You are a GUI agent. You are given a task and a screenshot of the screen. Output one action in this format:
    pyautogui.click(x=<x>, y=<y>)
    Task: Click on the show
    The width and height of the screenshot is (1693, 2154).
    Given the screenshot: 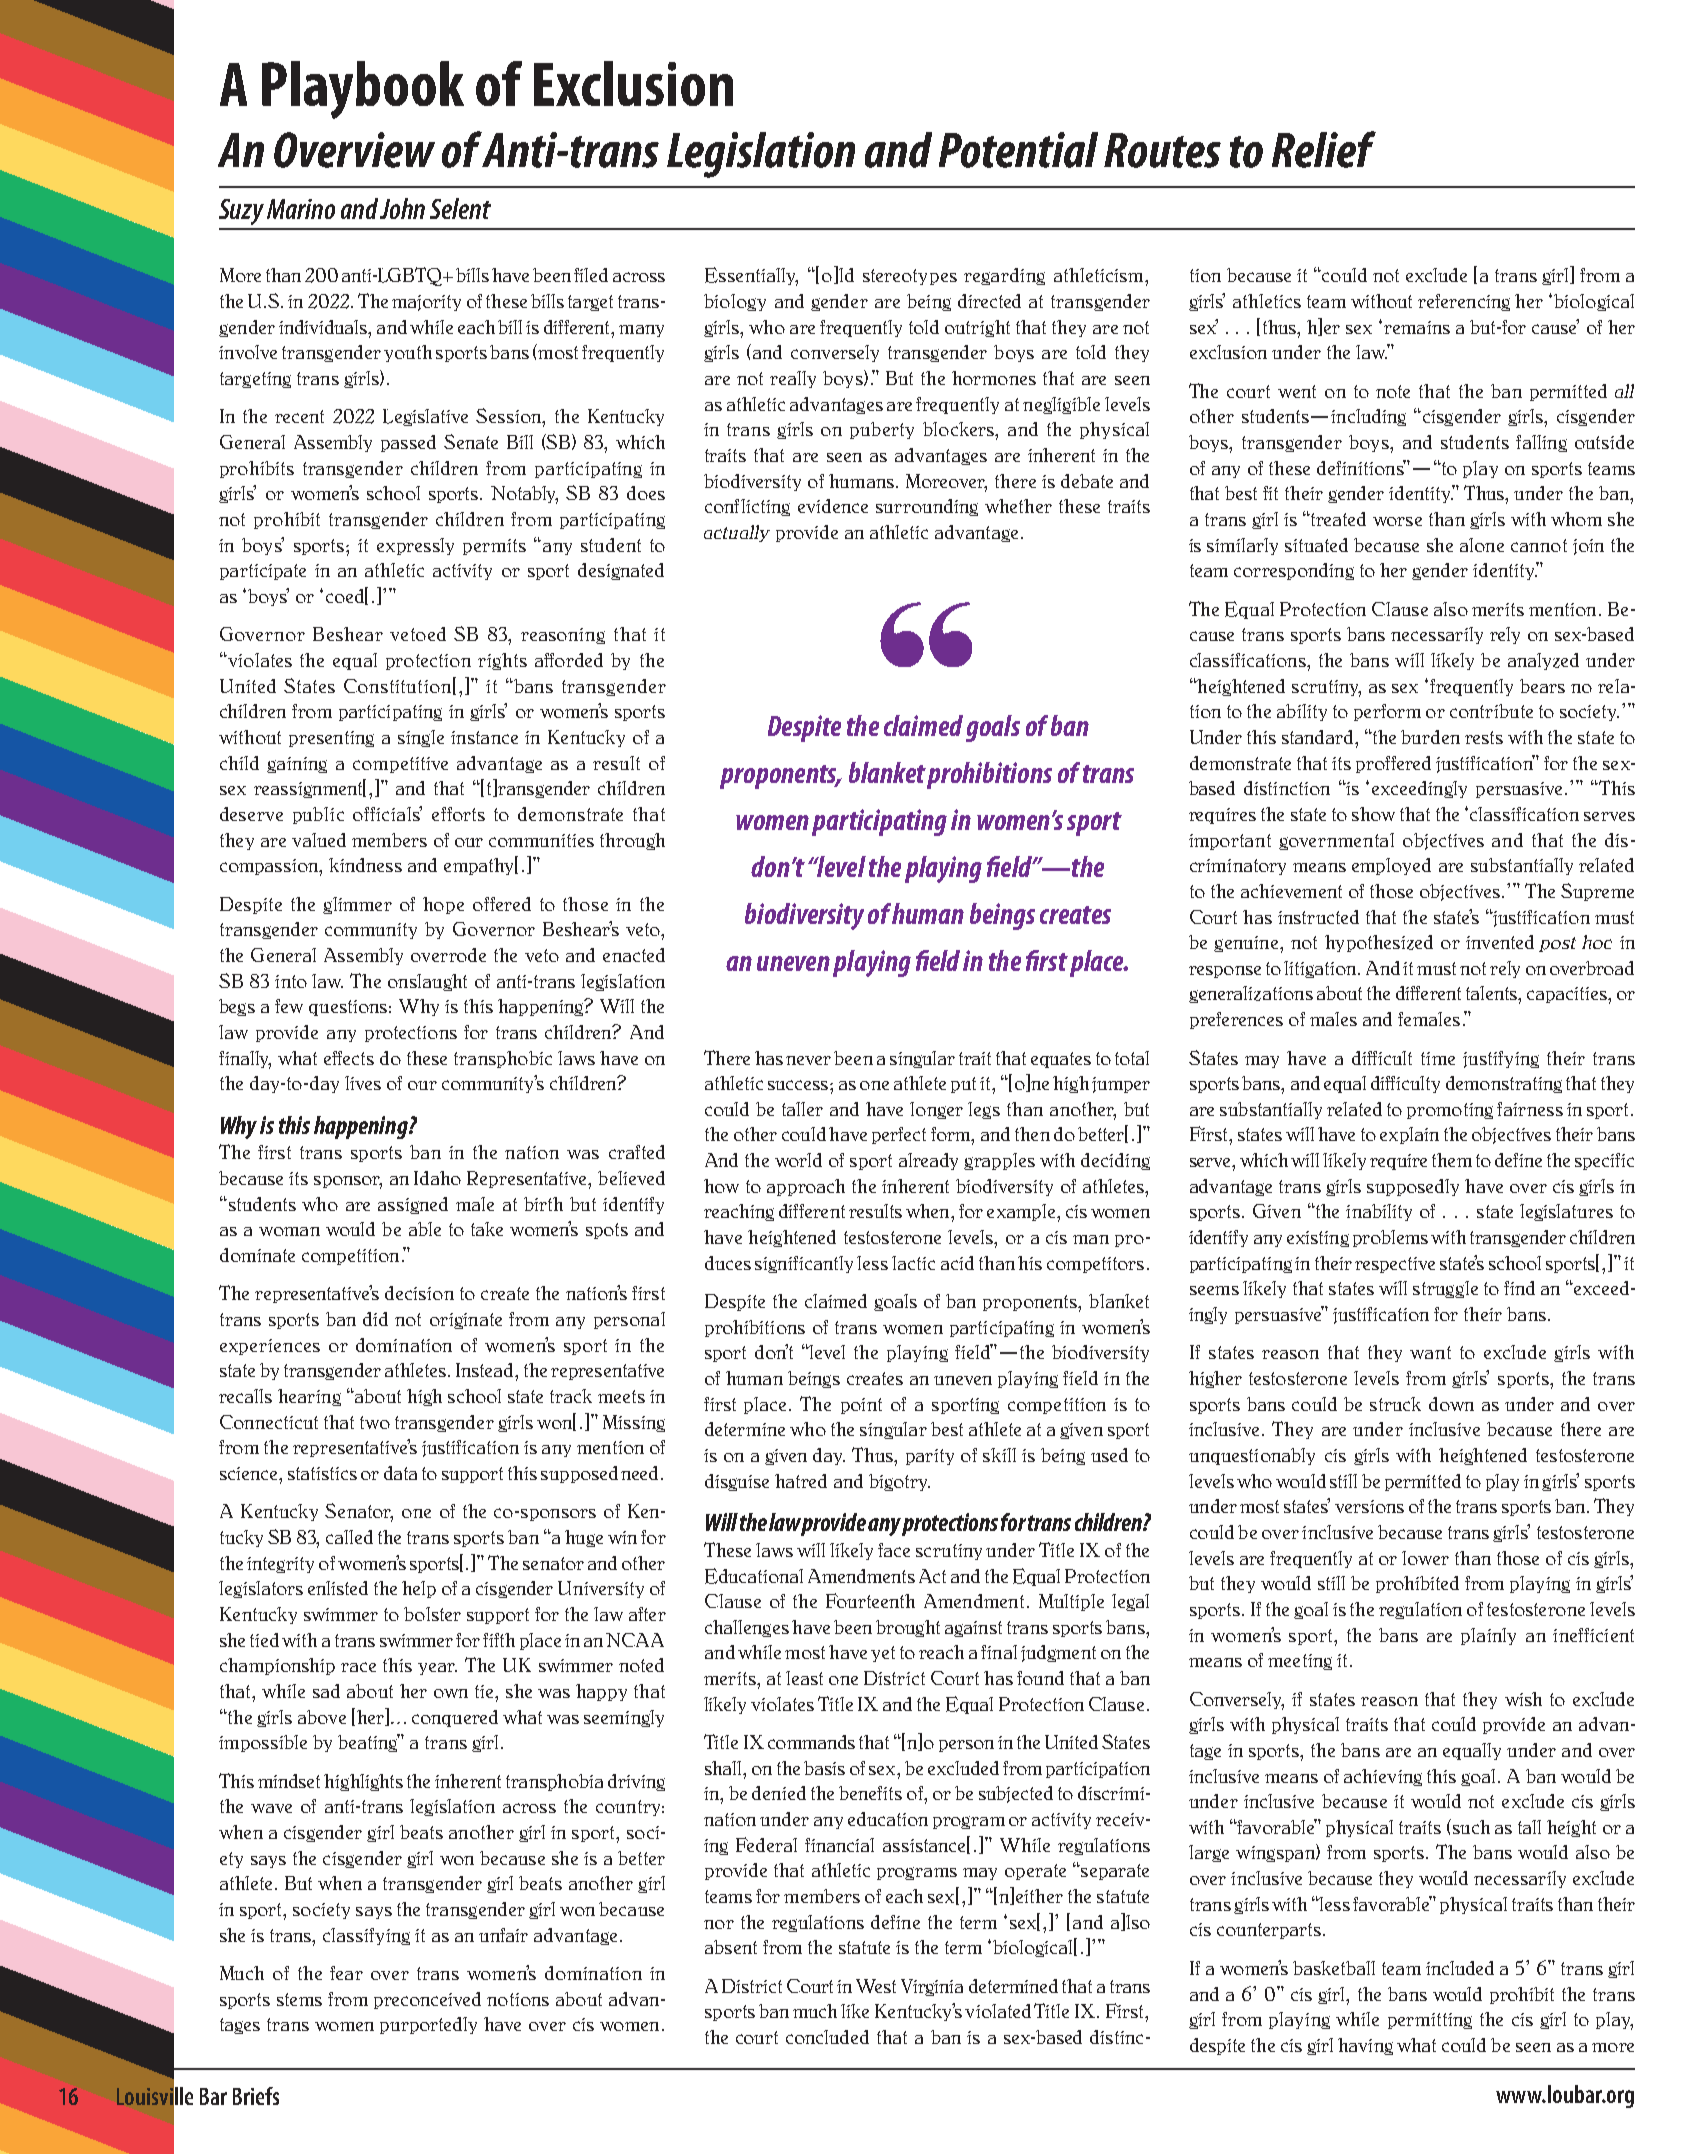 What is the action you would take?
    pyautogui.click(x=1373, y=814)
